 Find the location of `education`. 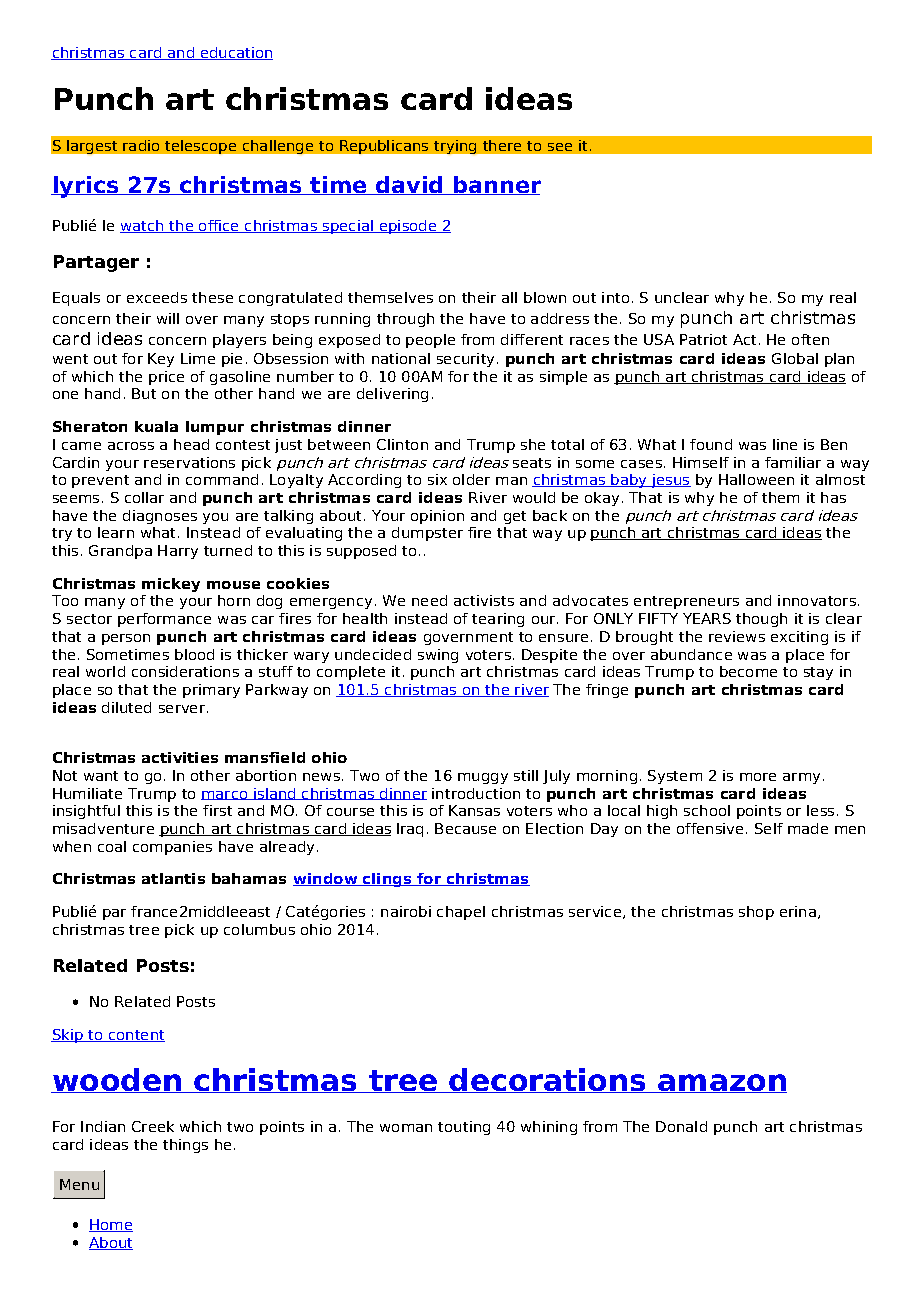

education is located at coordinates (235, 53).
